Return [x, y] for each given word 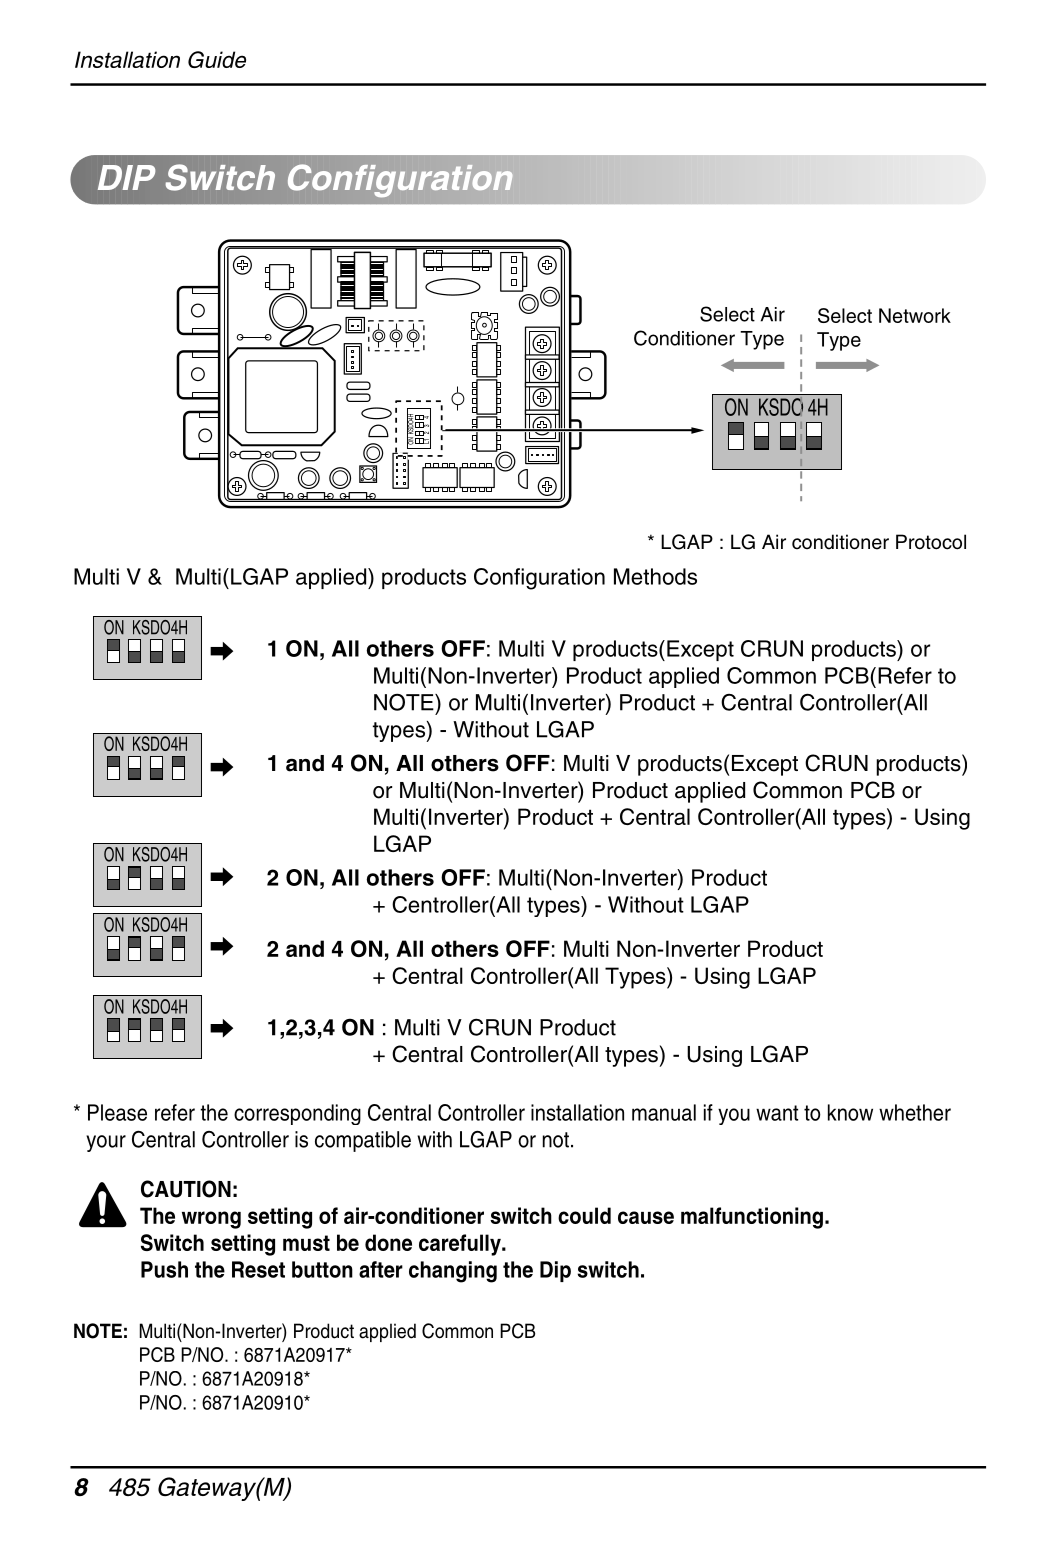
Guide [217, 59]
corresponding [297, 1114]
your [106, 1143]
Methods [655, 576]
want [777, 1113]
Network [915, 315]
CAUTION [186, 1189]
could [584, 1215]
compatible [363, 1141]
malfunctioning [752, 1218]
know [850, 1112]
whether [915, 1112]
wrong [211, 1220]
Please [117, 1112]
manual [664, 1112]
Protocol [931, 542]
